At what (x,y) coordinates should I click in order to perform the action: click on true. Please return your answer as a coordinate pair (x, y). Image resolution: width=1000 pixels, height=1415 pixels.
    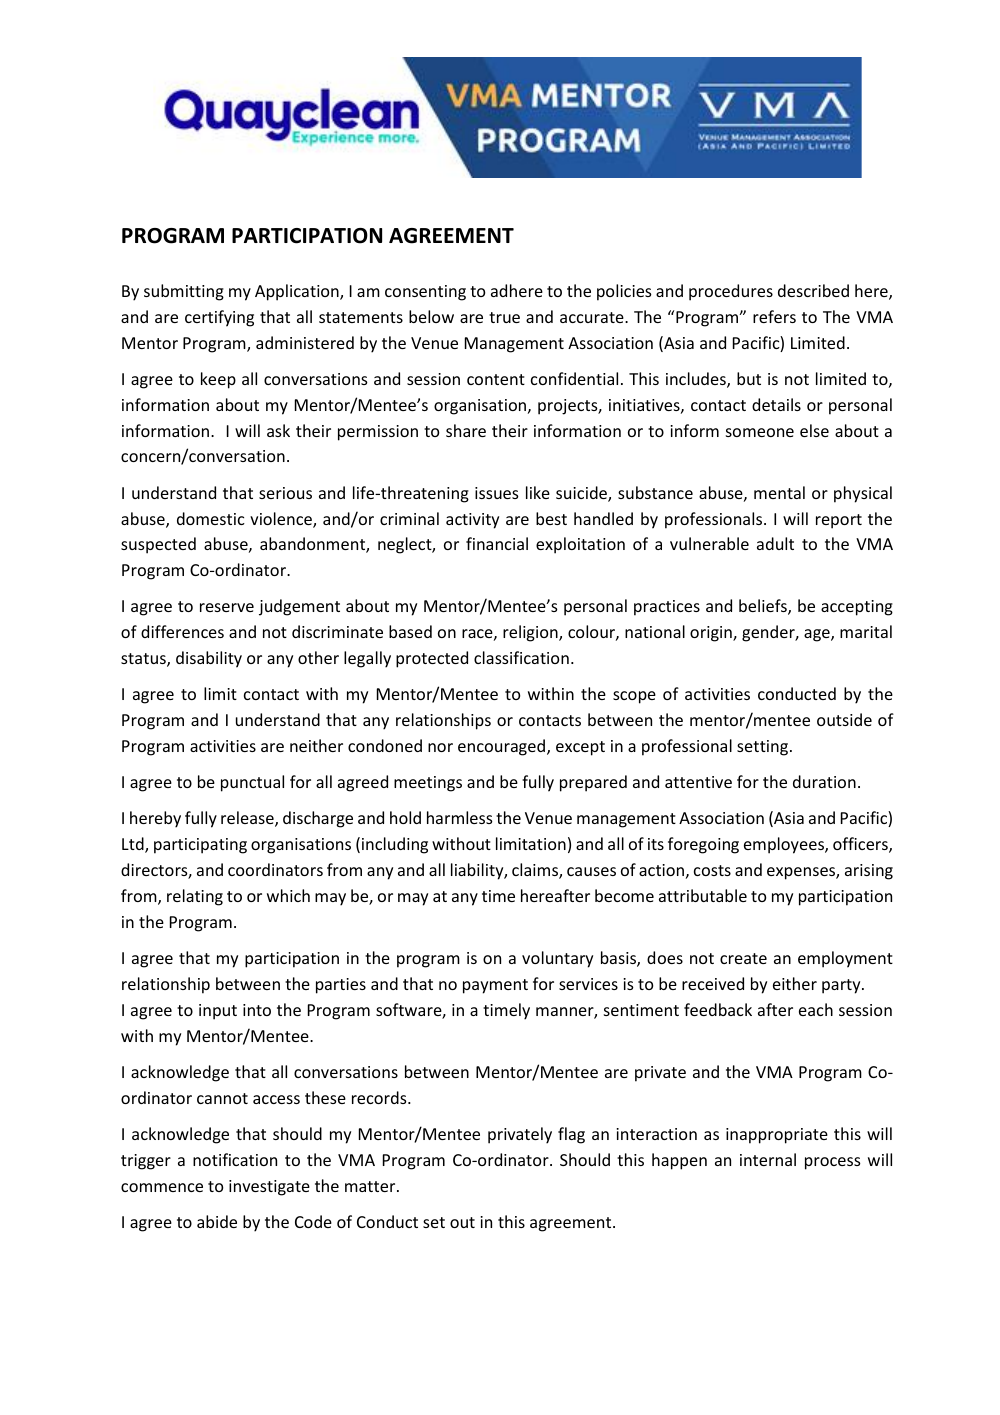
    Looking at the image, I should click on (504, 317).
